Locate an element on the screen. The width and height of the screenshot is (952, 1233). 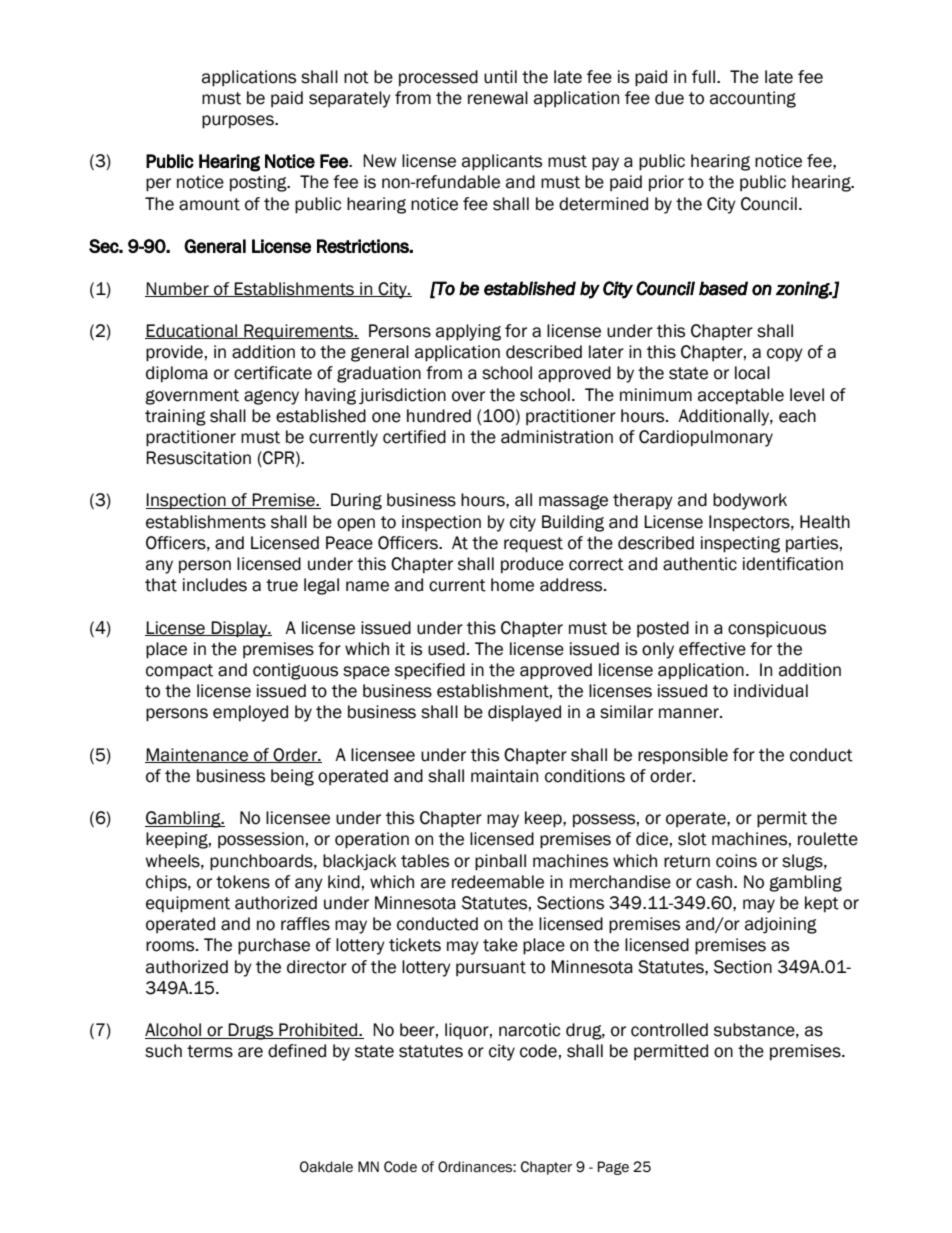
home is located at coordinates (512, 585).
